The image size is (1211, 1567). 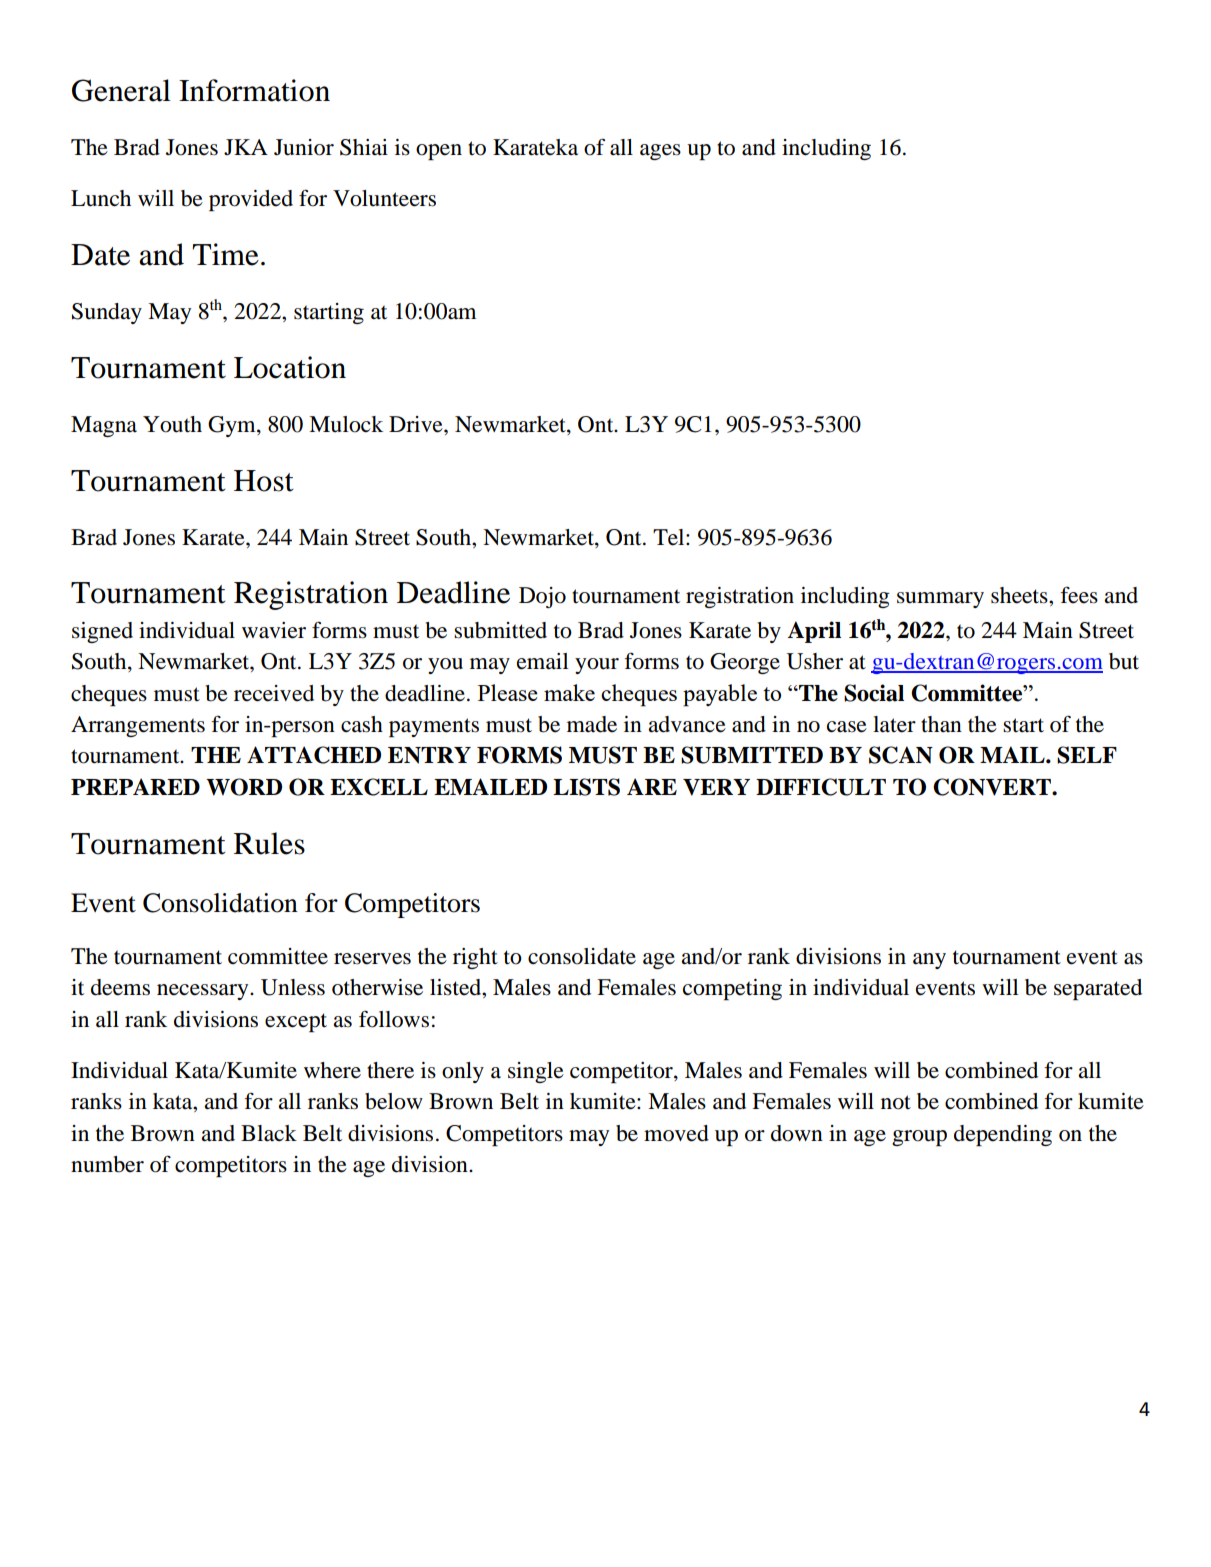 I want to click on Black, so click(x=269, y=1133).
